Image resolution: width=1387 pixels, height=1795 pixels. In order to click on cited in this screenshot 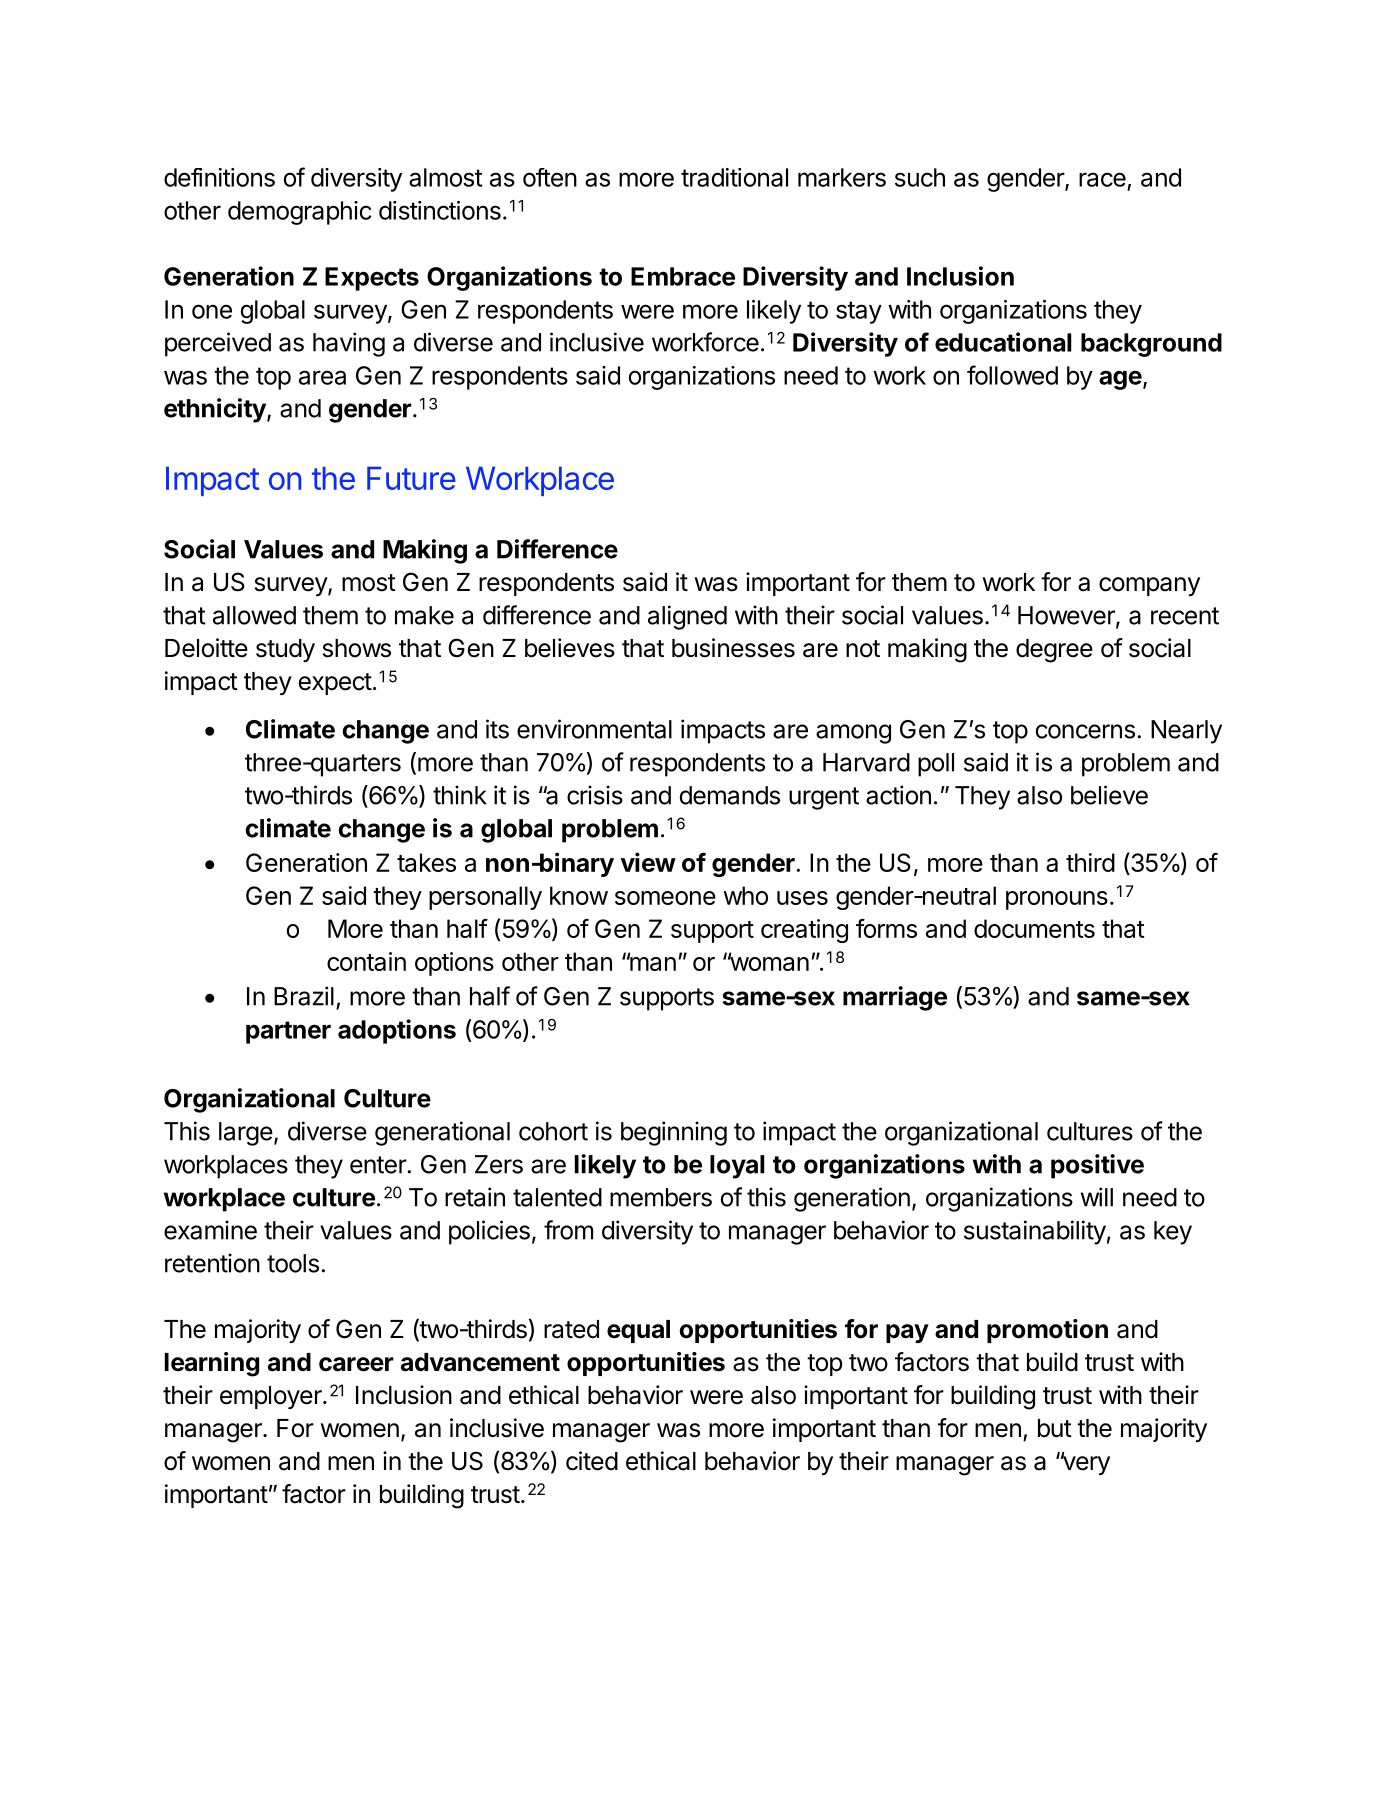, I will do `click(592, 1461)`.
